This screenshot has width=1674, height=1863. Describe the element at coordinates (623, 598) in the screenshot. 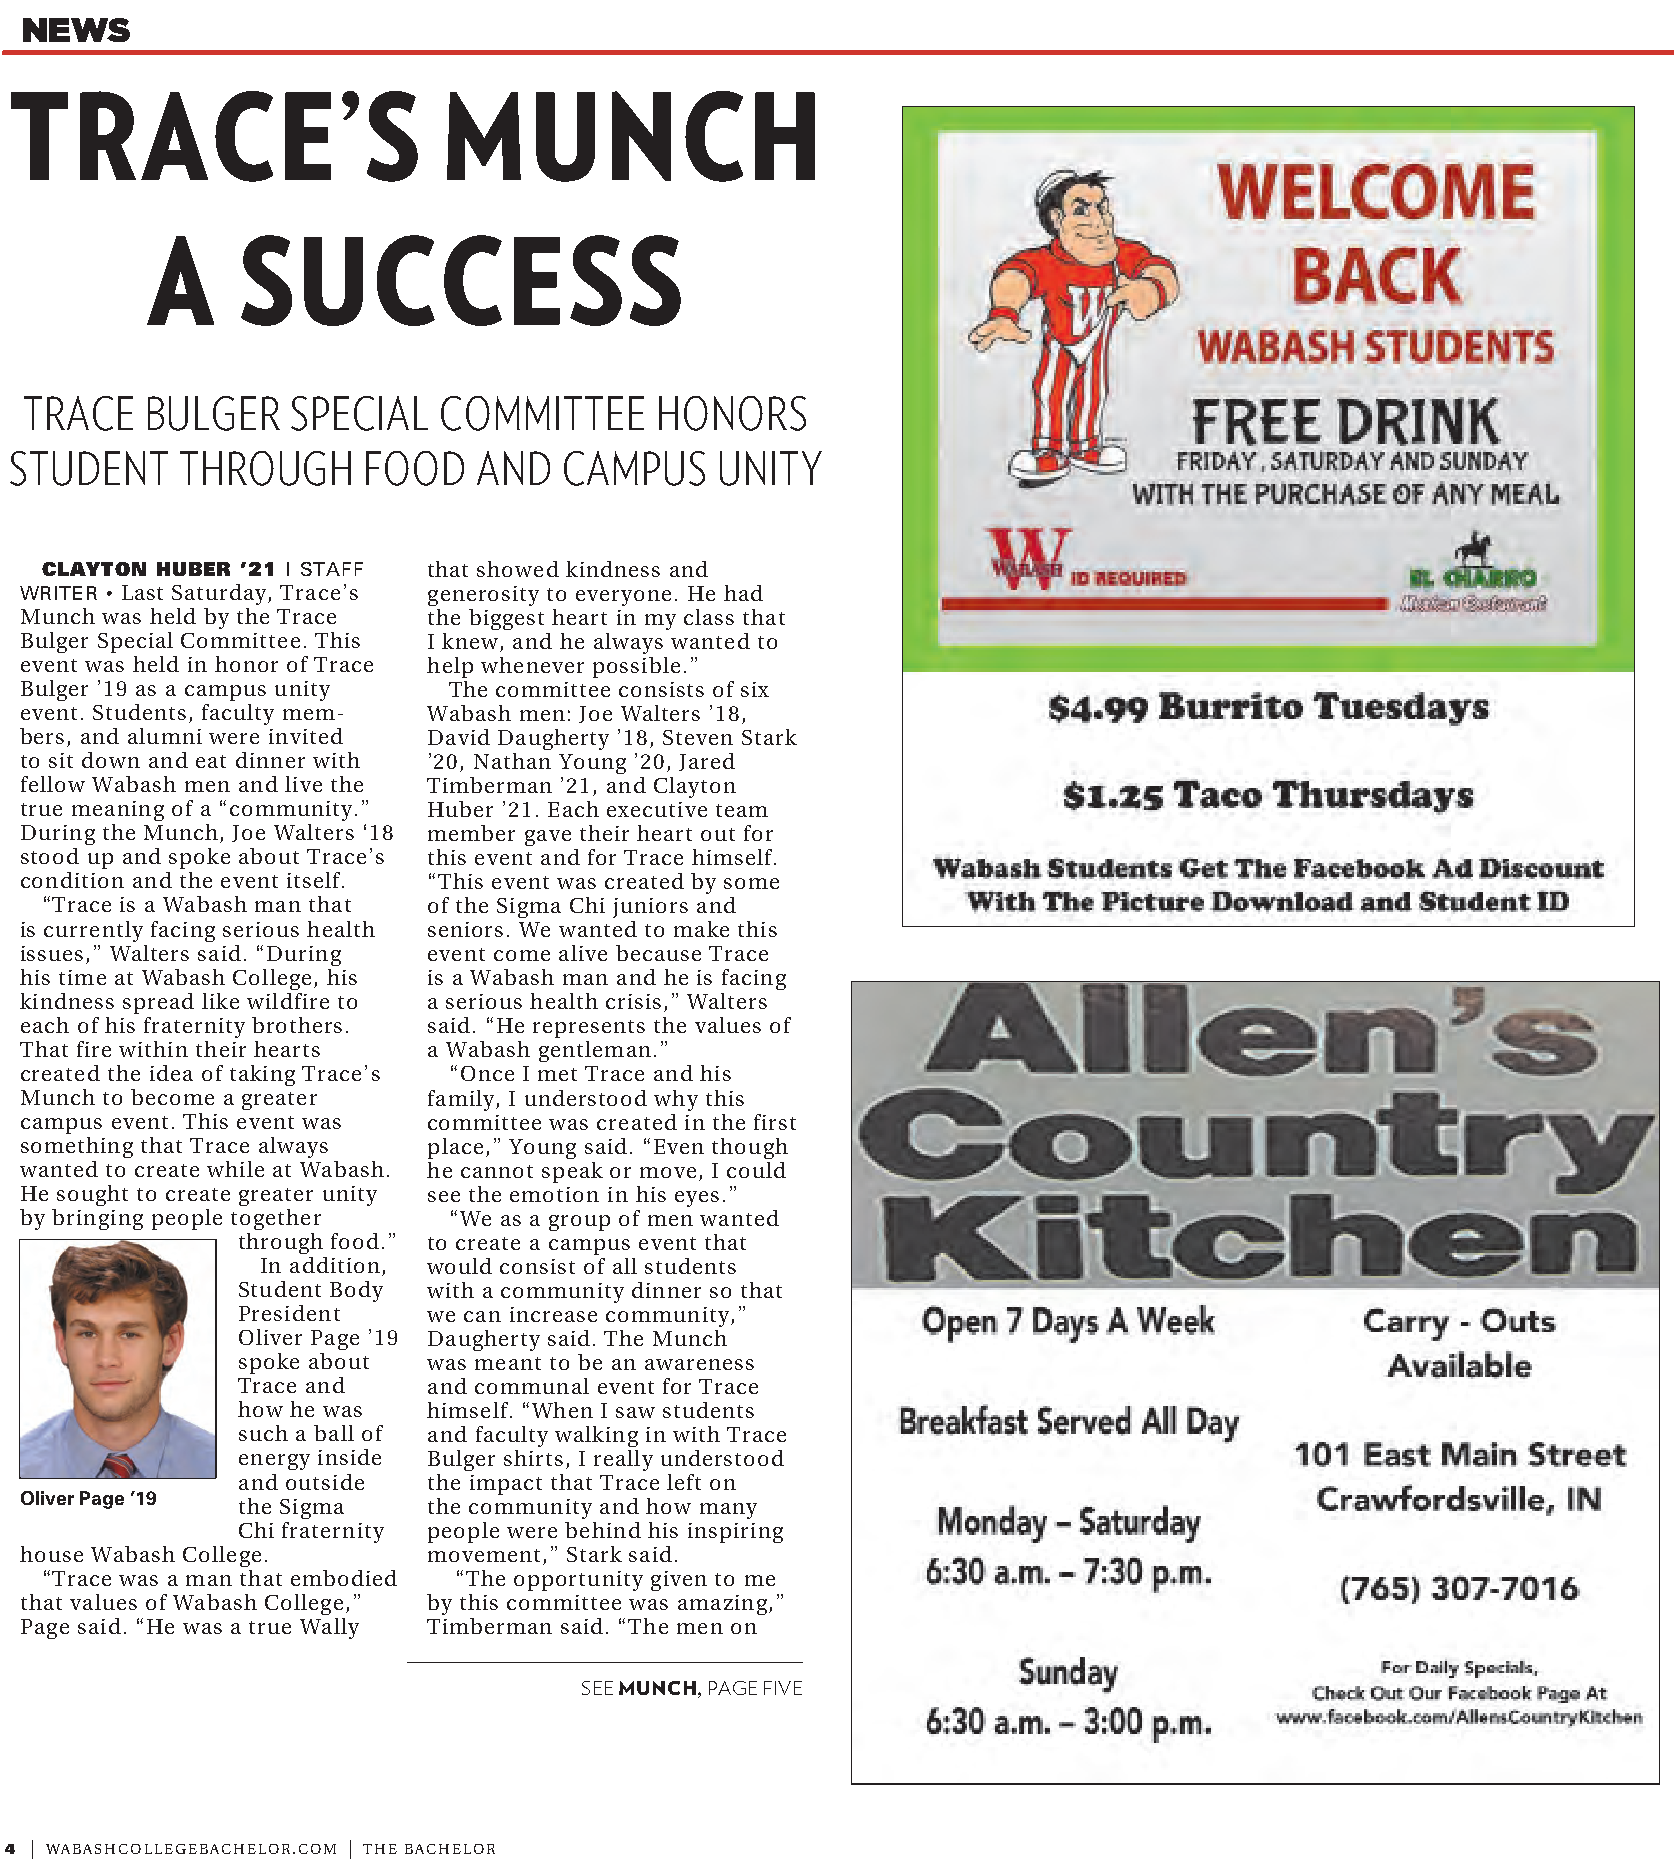

I see `everyone` at that location.
